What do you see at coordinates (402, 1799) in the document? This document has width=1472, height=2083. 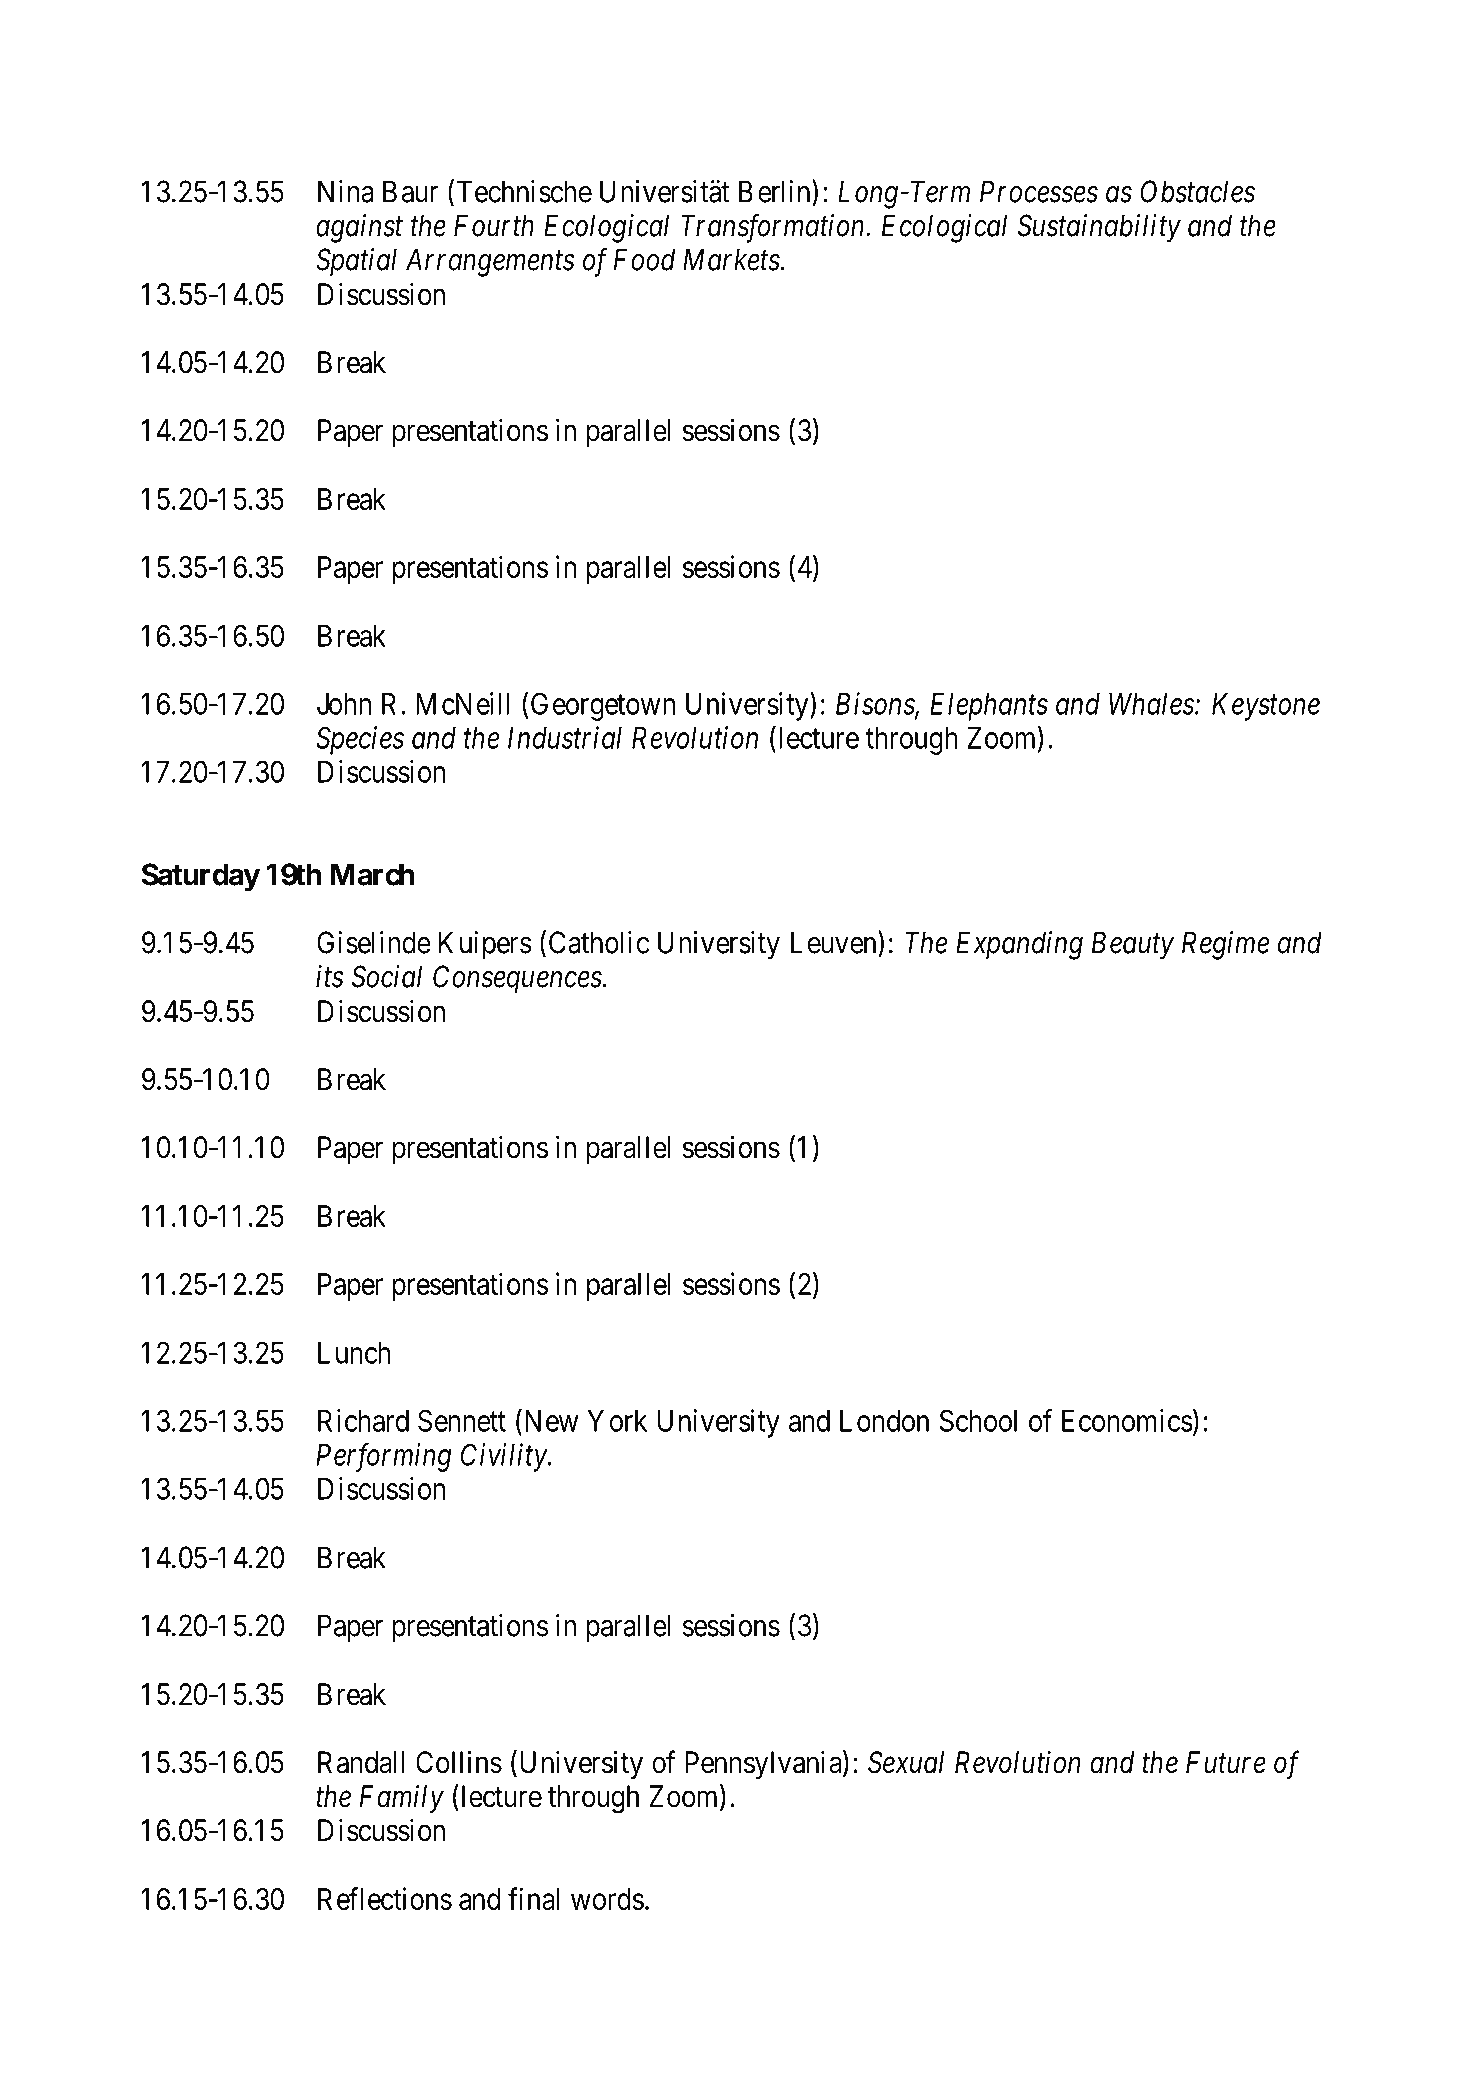 I see `Family` at bounding box center [402, 1799].
